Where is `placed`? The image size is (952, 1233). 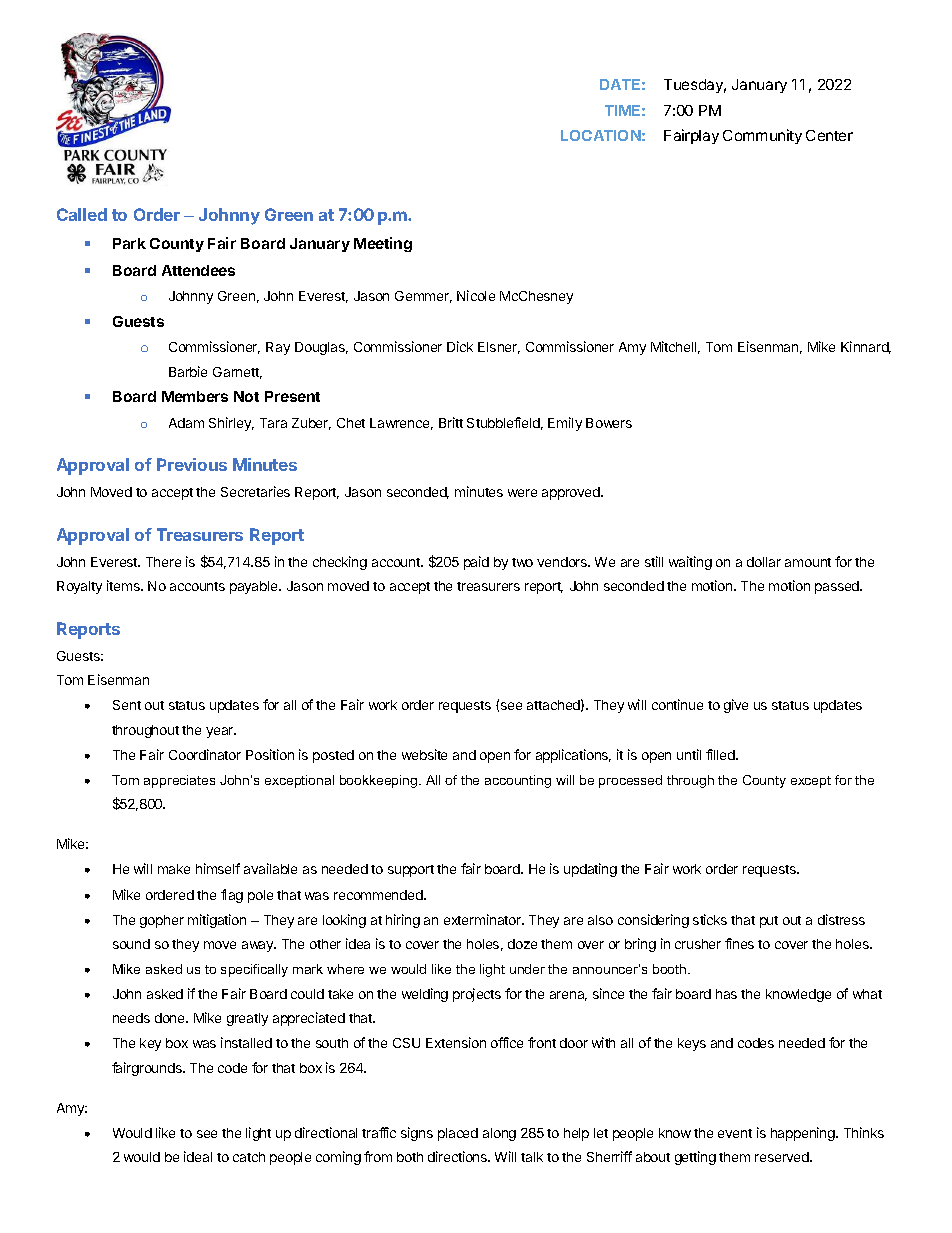 placed is located at coordinates (458, 1134).
